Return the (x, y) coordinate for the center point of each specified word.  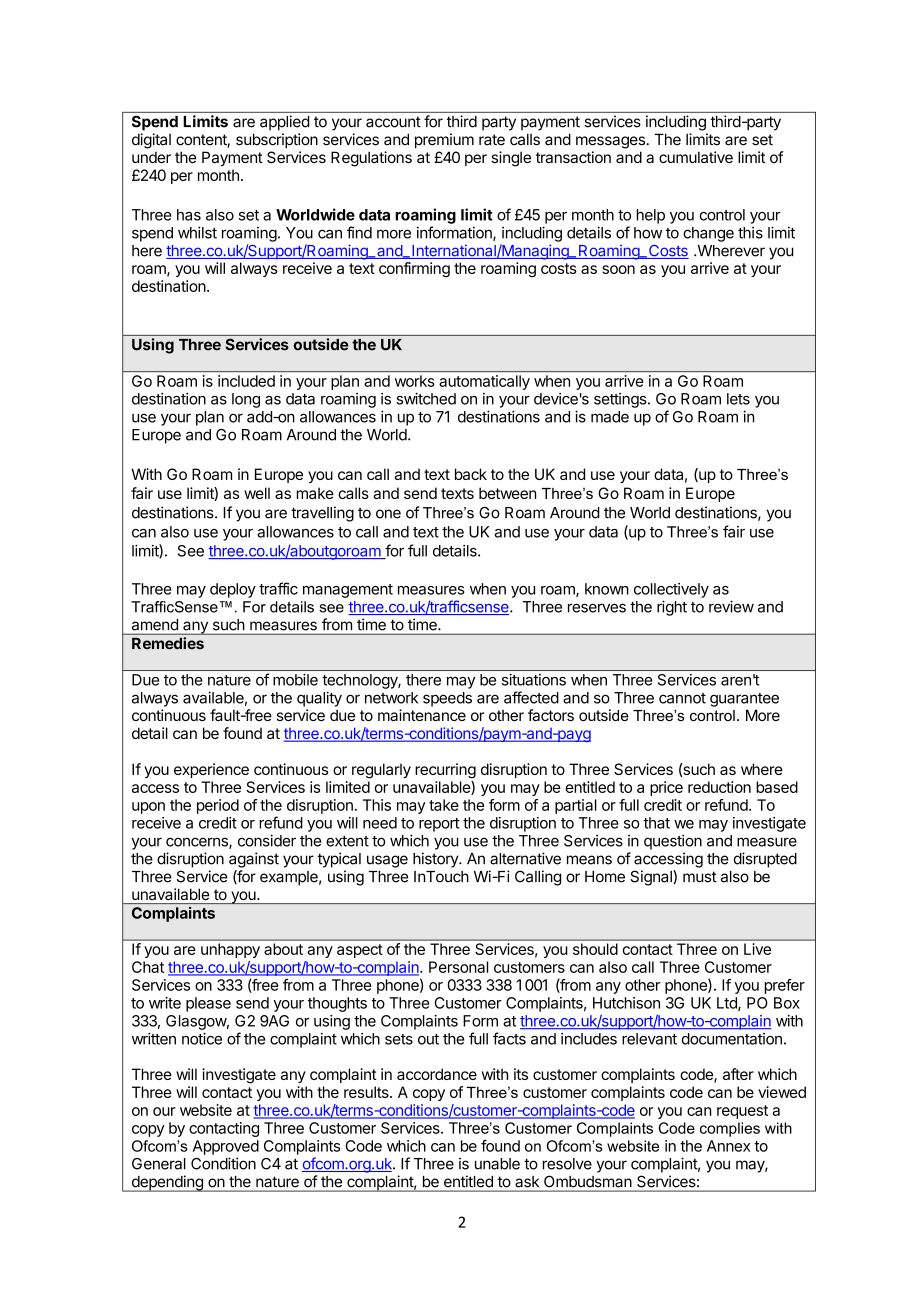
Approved (226, 1147)
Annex (728, 1146)
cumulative (696, 157)
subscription (277, 141)
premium (444, 141)
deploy (233, 590)
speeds (447, 699)
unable (497, 1164)
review (731, 606)
